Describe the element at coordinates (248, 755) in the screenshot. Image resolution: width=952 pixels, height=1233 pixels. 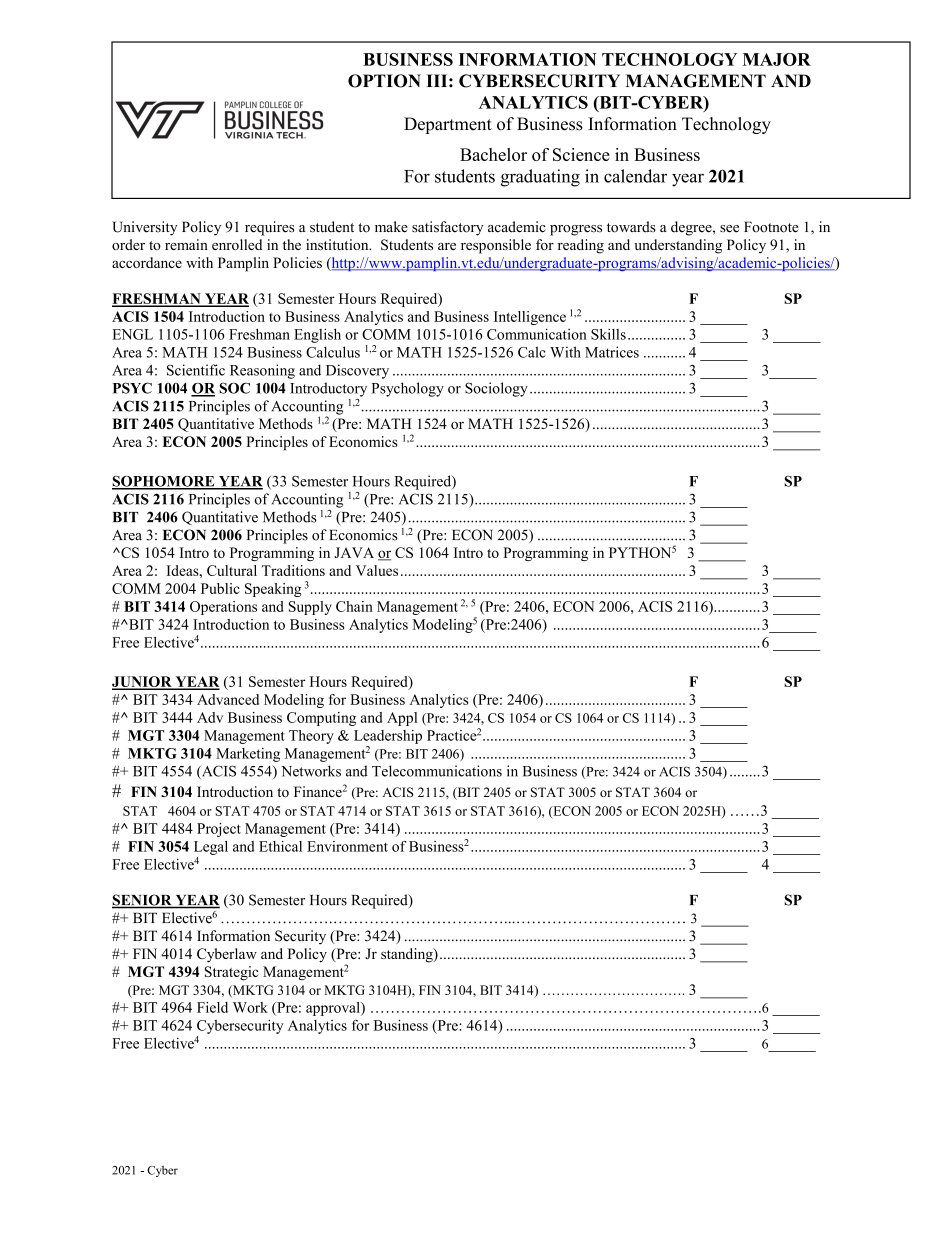
I see `Marketing` at that location.
